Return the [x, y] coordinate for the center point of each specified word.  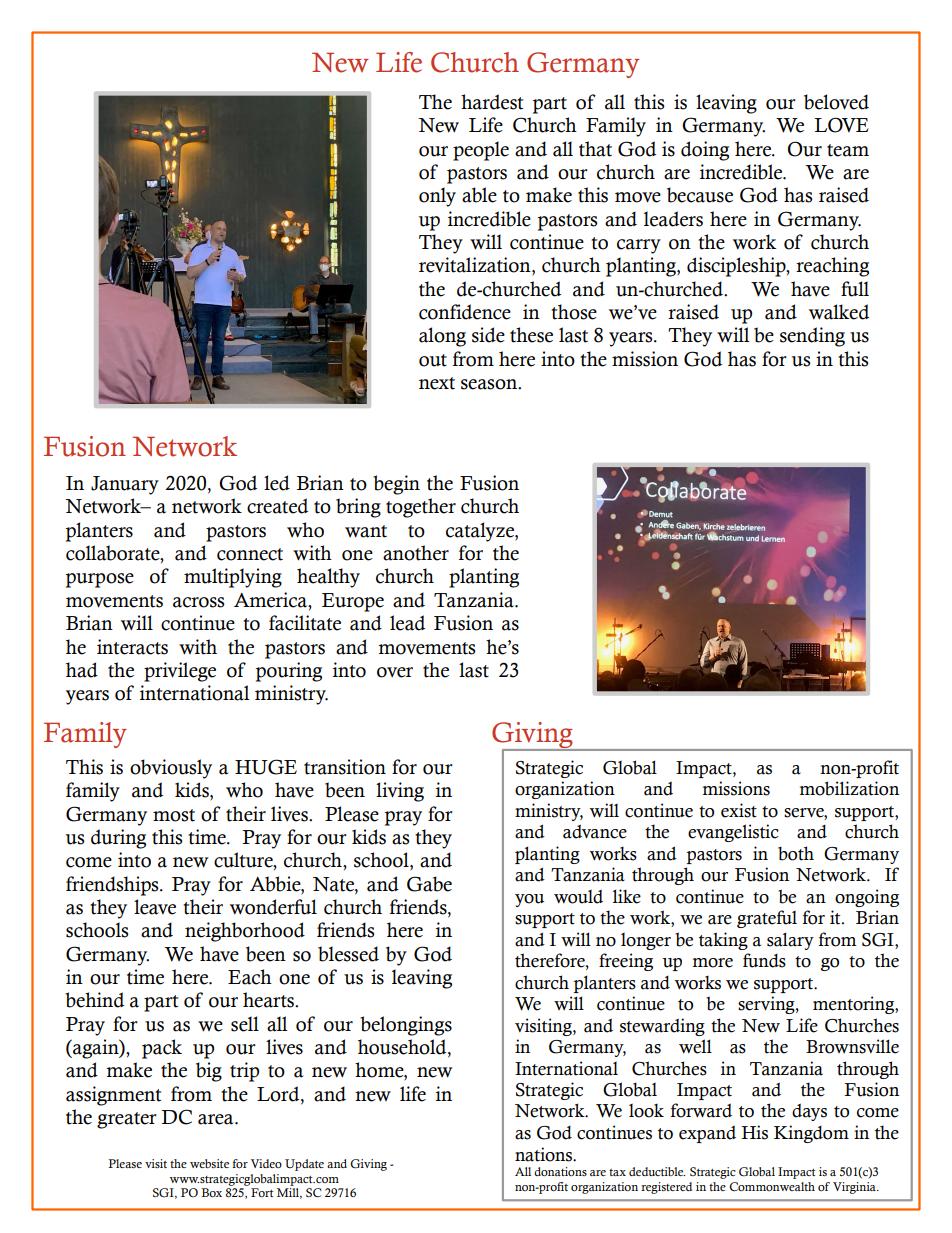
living [400, 792]
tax [617, 1172]
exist [739, 810]
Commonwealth [772, 1186]
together [421, 508]
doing [705, 151]
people [481, 151]
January [125, 485]
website [209, 1163]
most [174, 815]
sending [812, 337]
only [437, 197]
